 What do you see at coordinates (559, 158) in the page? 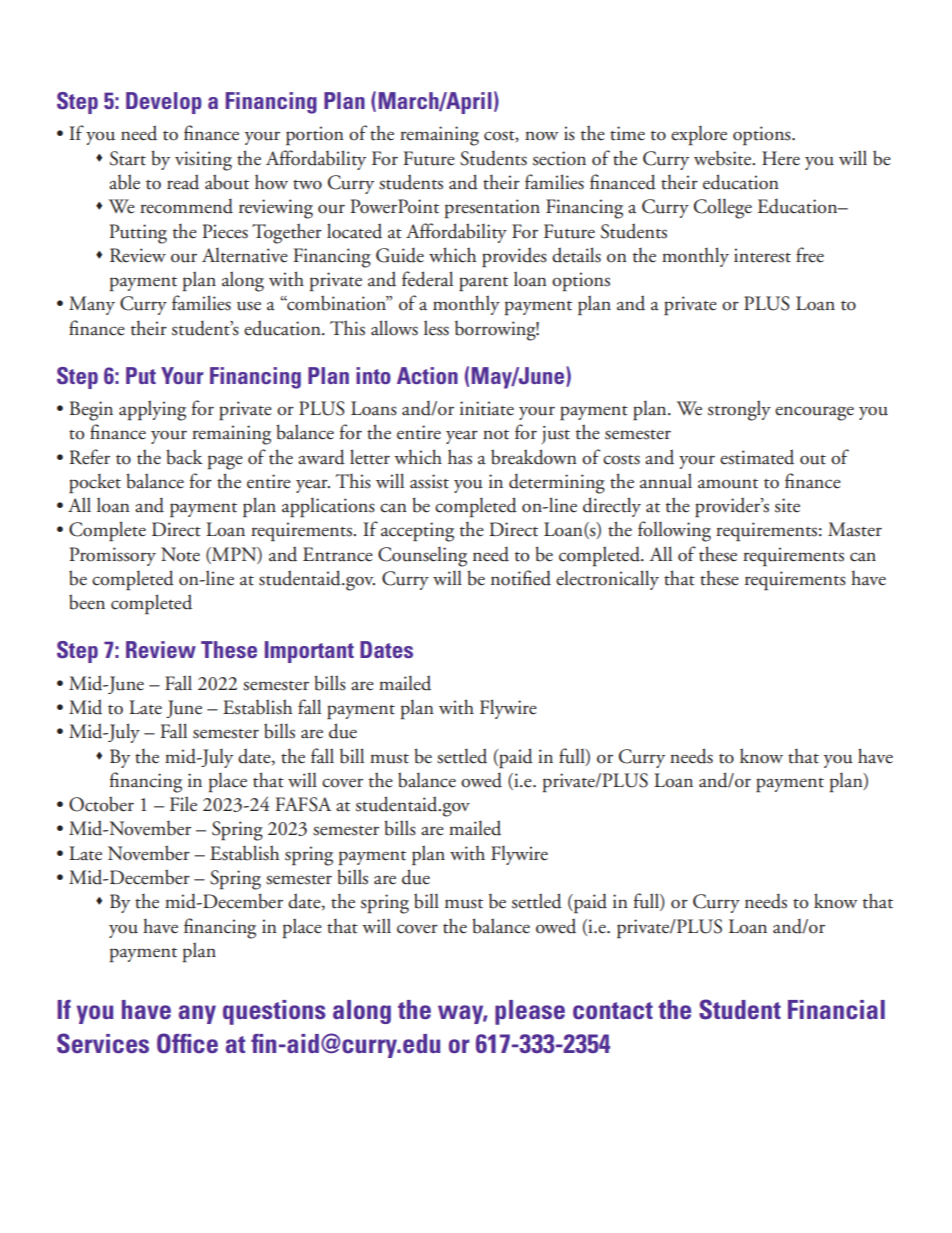
I see `section` at bounding box center [559, 158].
